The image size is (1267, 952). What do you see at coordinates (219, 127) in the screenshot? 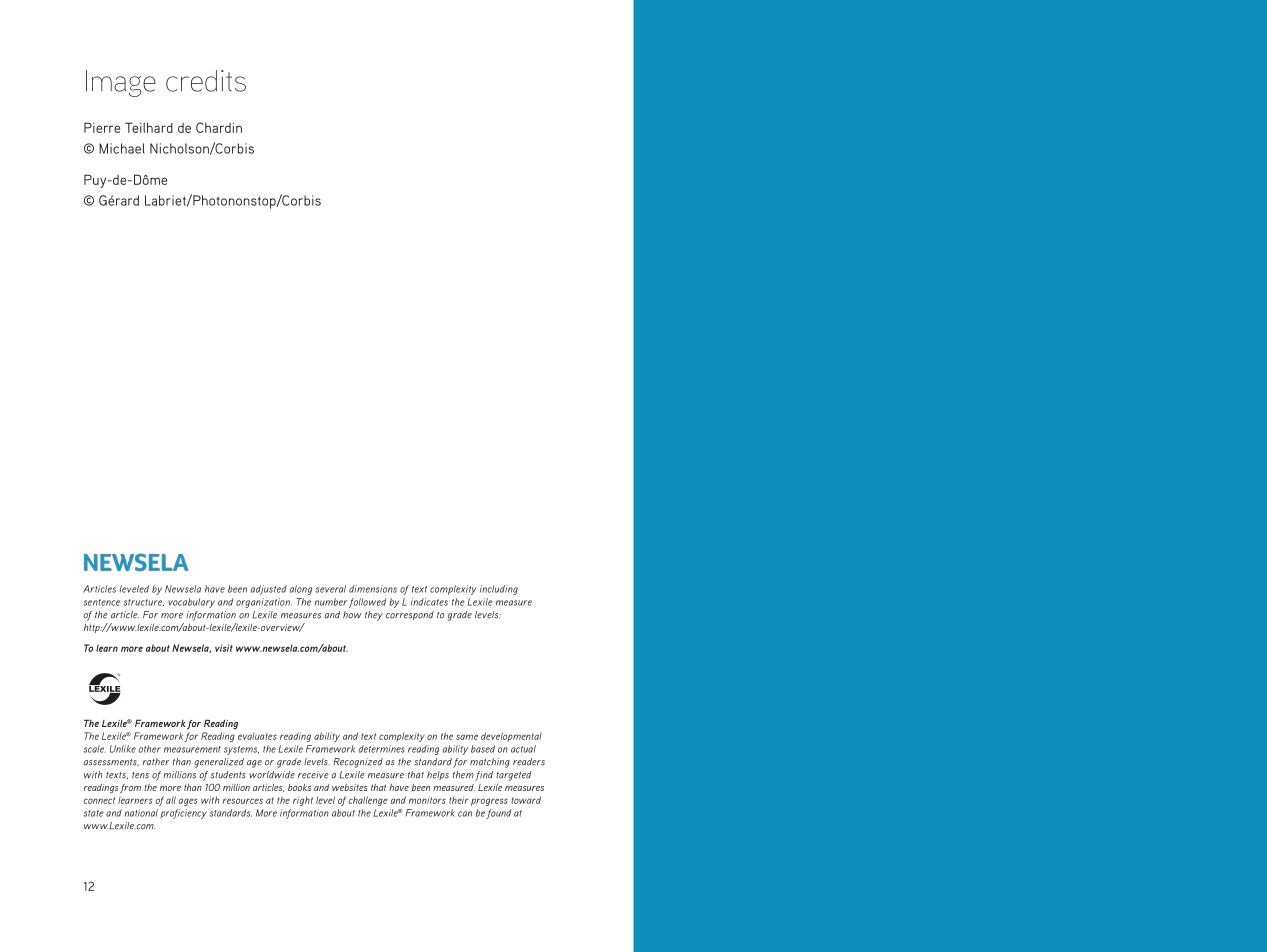
I see `Chardin` at bounding box center [219, 127].
